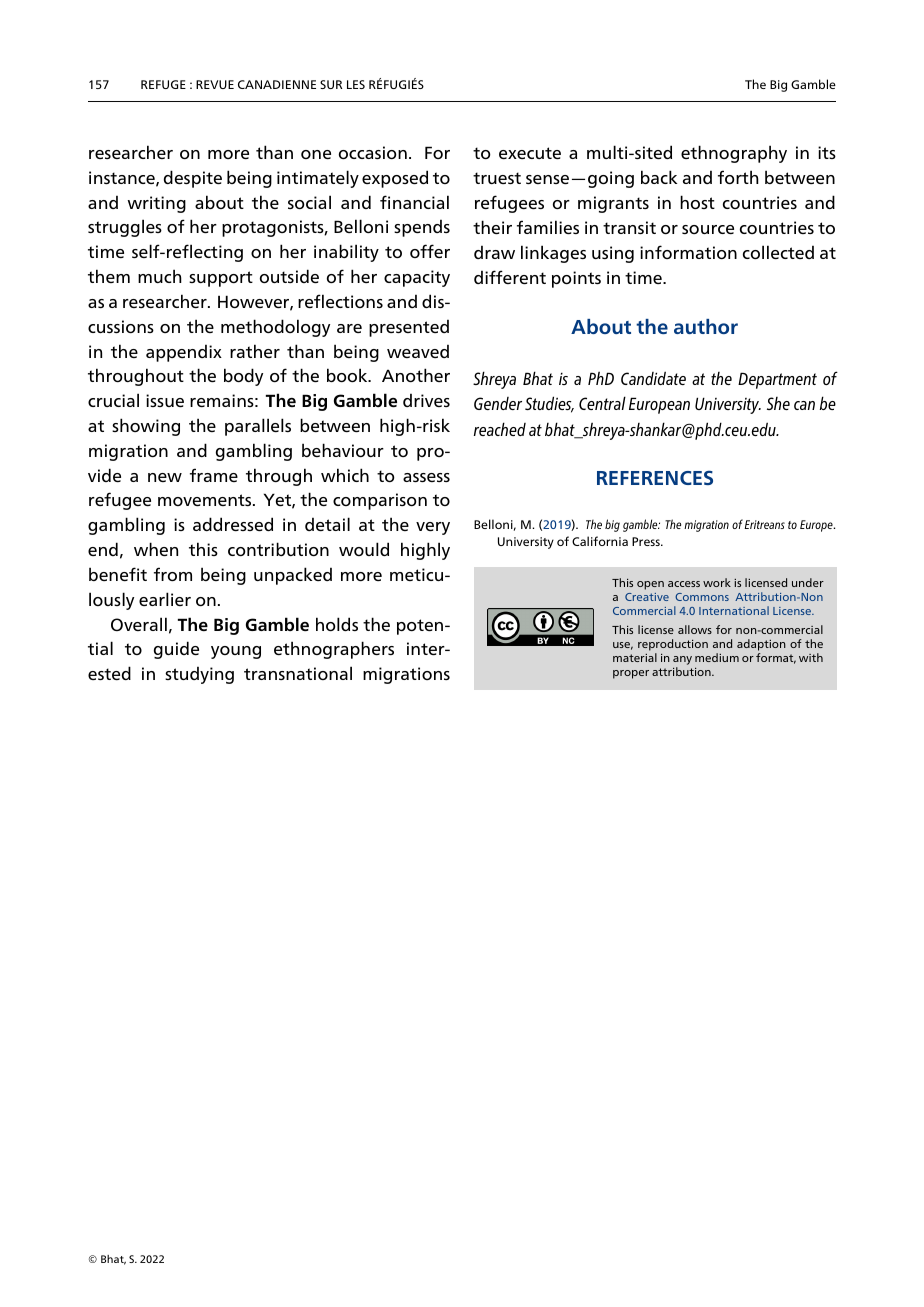 This screenshot has width=924, height=1307. What do you see at coordinates (334, 650) in the screenshot?
I see `ethnographers` at bounding box center [334, 650].
